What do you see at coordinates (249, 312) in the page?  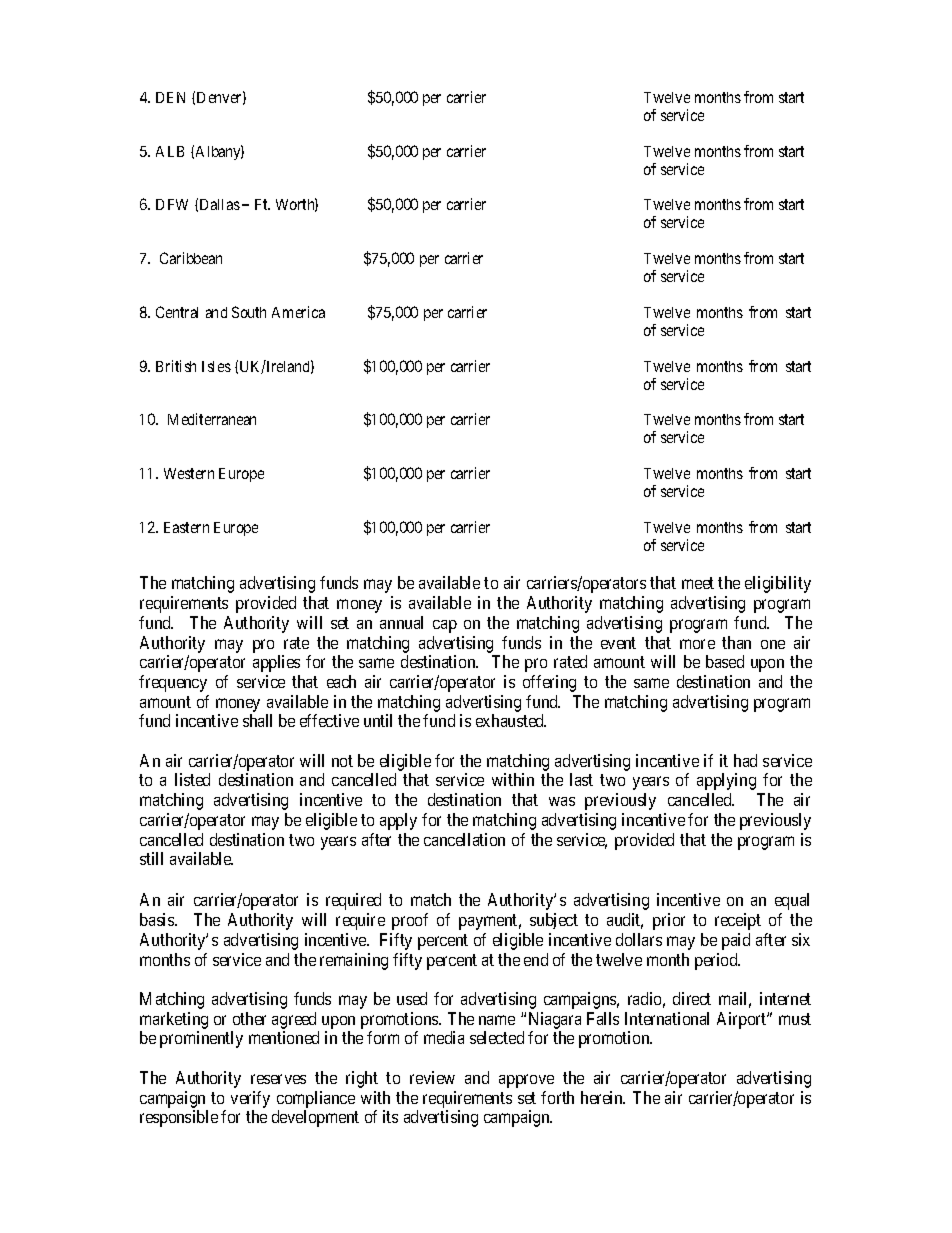 I see `South` at bounding box center [249, 312].
